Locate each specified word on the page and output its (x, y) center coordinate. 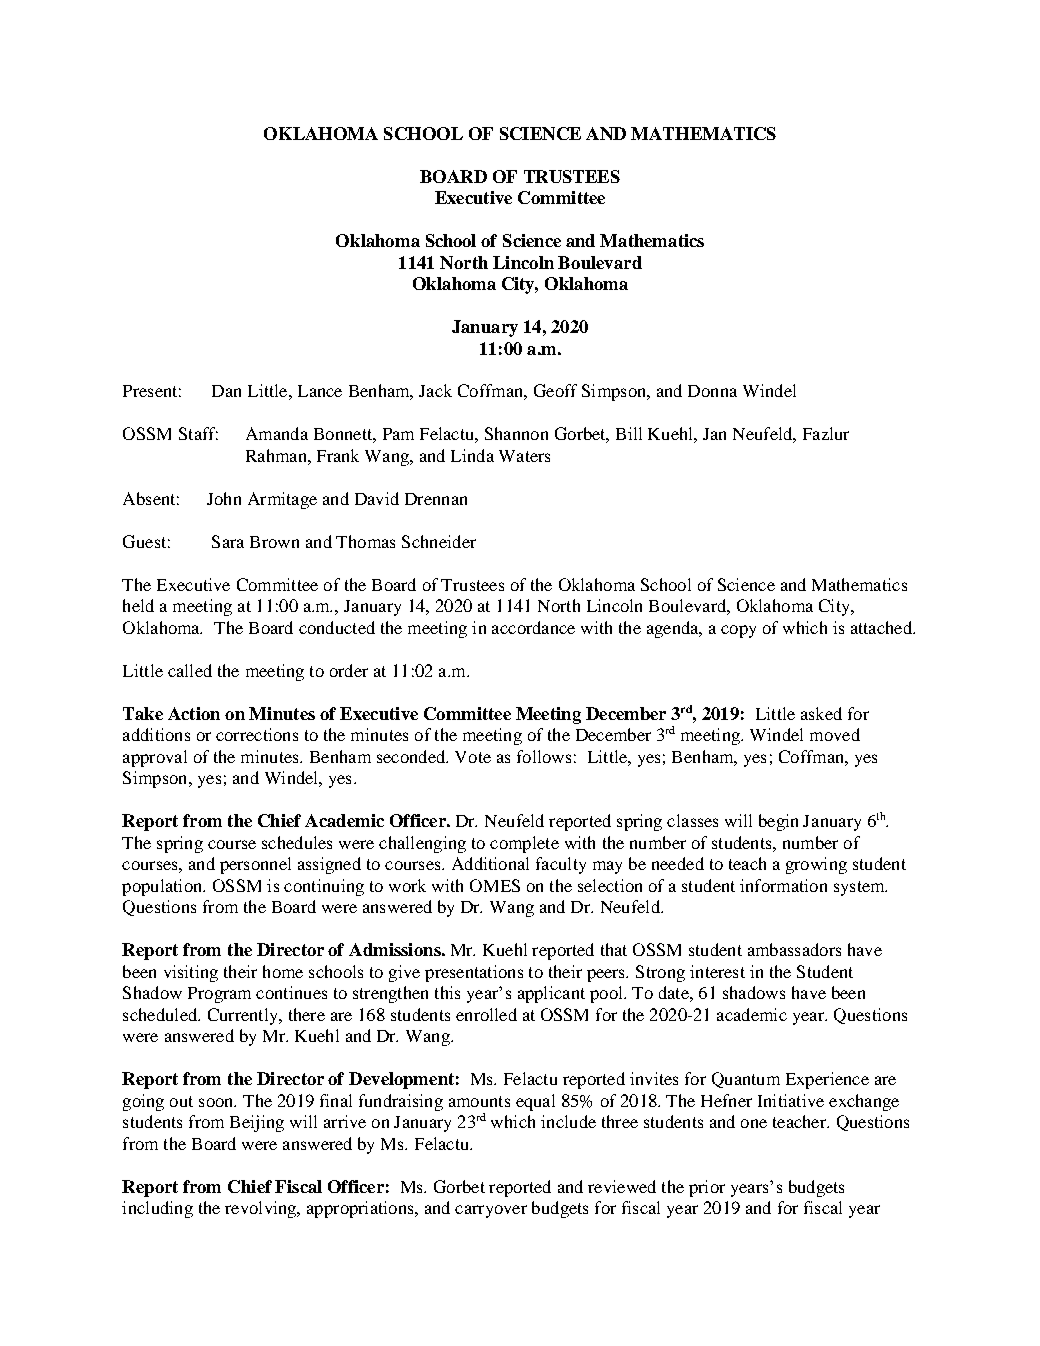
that (614, 949)
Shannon (516, 433)
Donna (712, 391)
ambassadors (794, 949)
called (190, 670)
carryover (491, 1211)
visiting (191, 973)
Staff (198, 433)
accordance (533, 627)
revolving (262, 1209)
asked (821, 713)
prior (707, 1188)
